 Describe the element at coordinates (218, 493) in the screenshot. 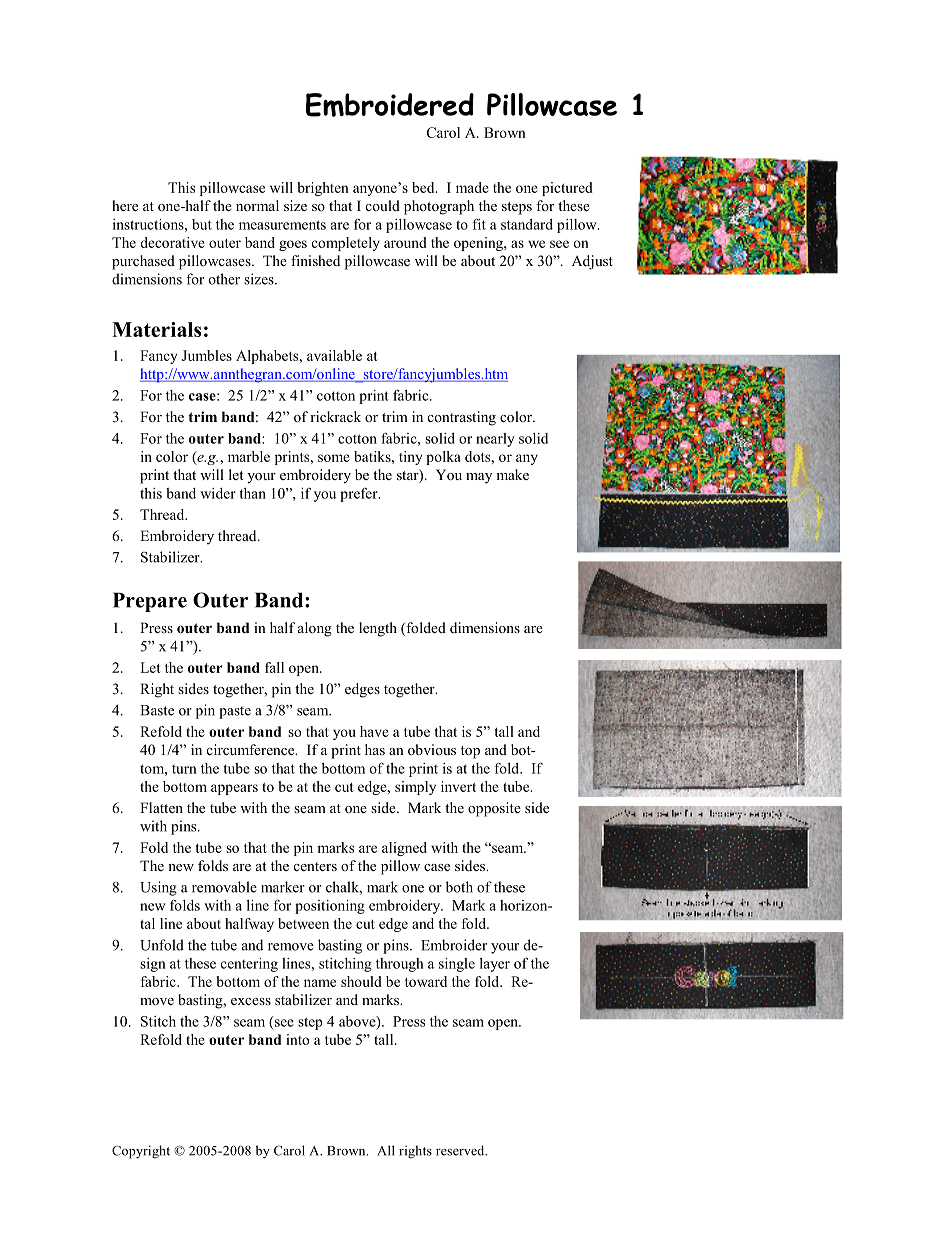

I see `wider` at that location.
